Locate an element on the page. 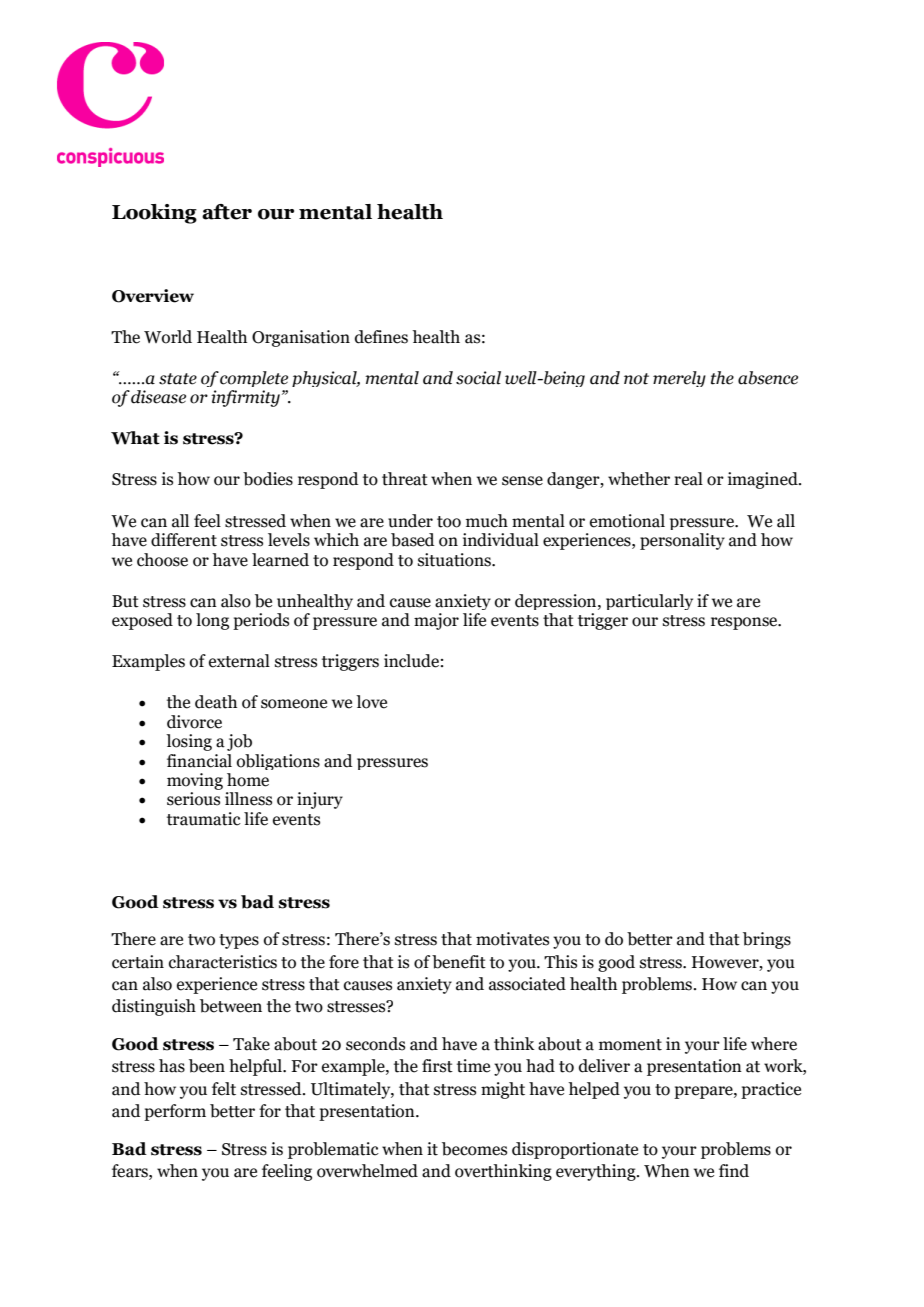 The width and height of the image is (924, 1307). death is located at coordinates (216, 702).
